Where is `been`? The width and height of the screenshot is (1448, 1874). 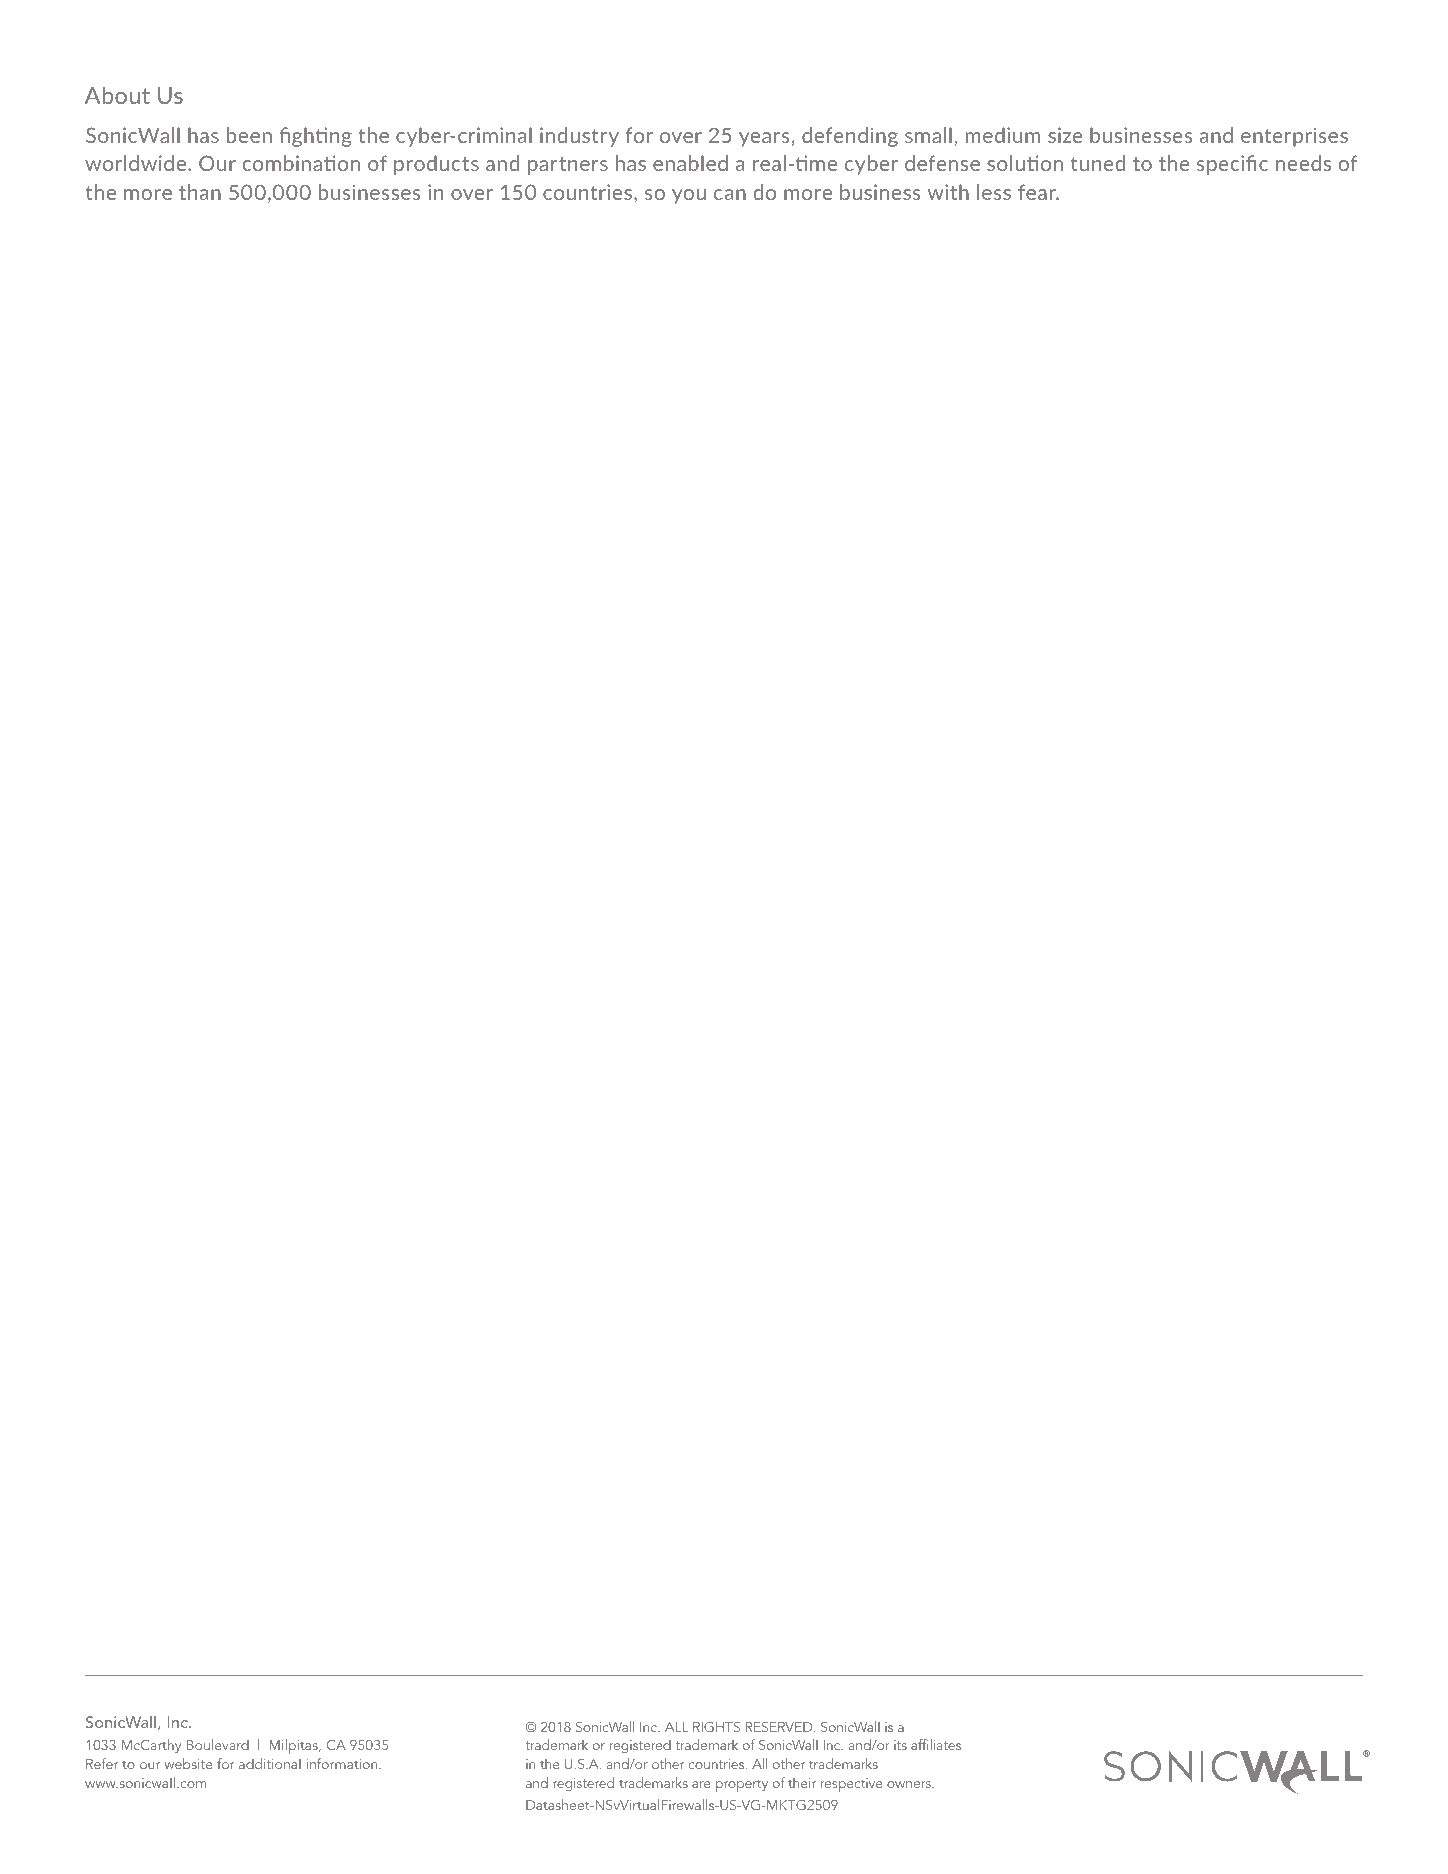
been is located at coordinates (249, 135).
